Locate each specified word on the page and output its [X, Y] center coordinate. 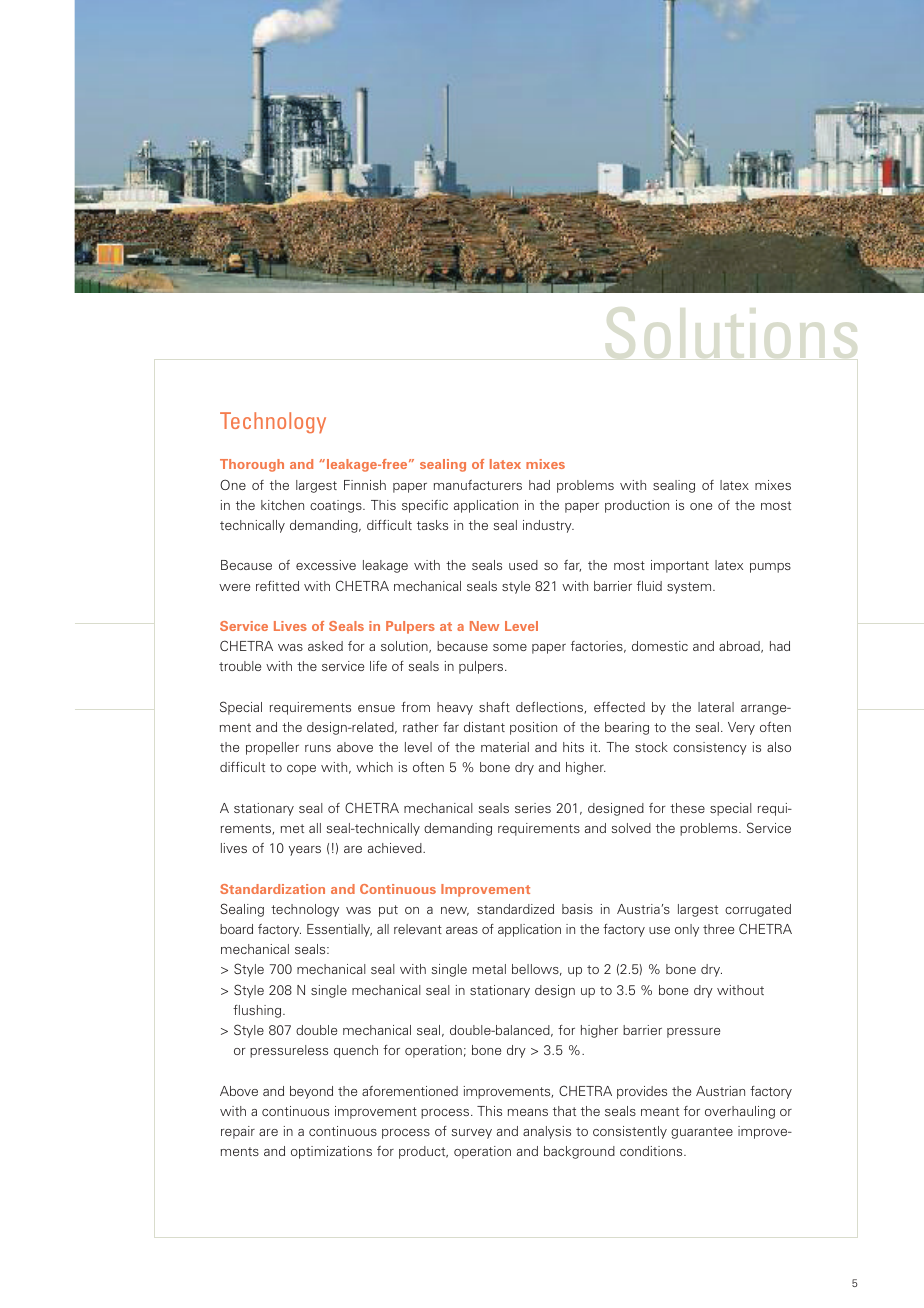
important [680, 566]
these [687, 808]
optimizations [331, 1152]
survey [471, 1134]
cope [301, 770]
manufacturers [478, 485]
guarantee [702, 1133]
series [533, 808]
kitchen [282, 505]
